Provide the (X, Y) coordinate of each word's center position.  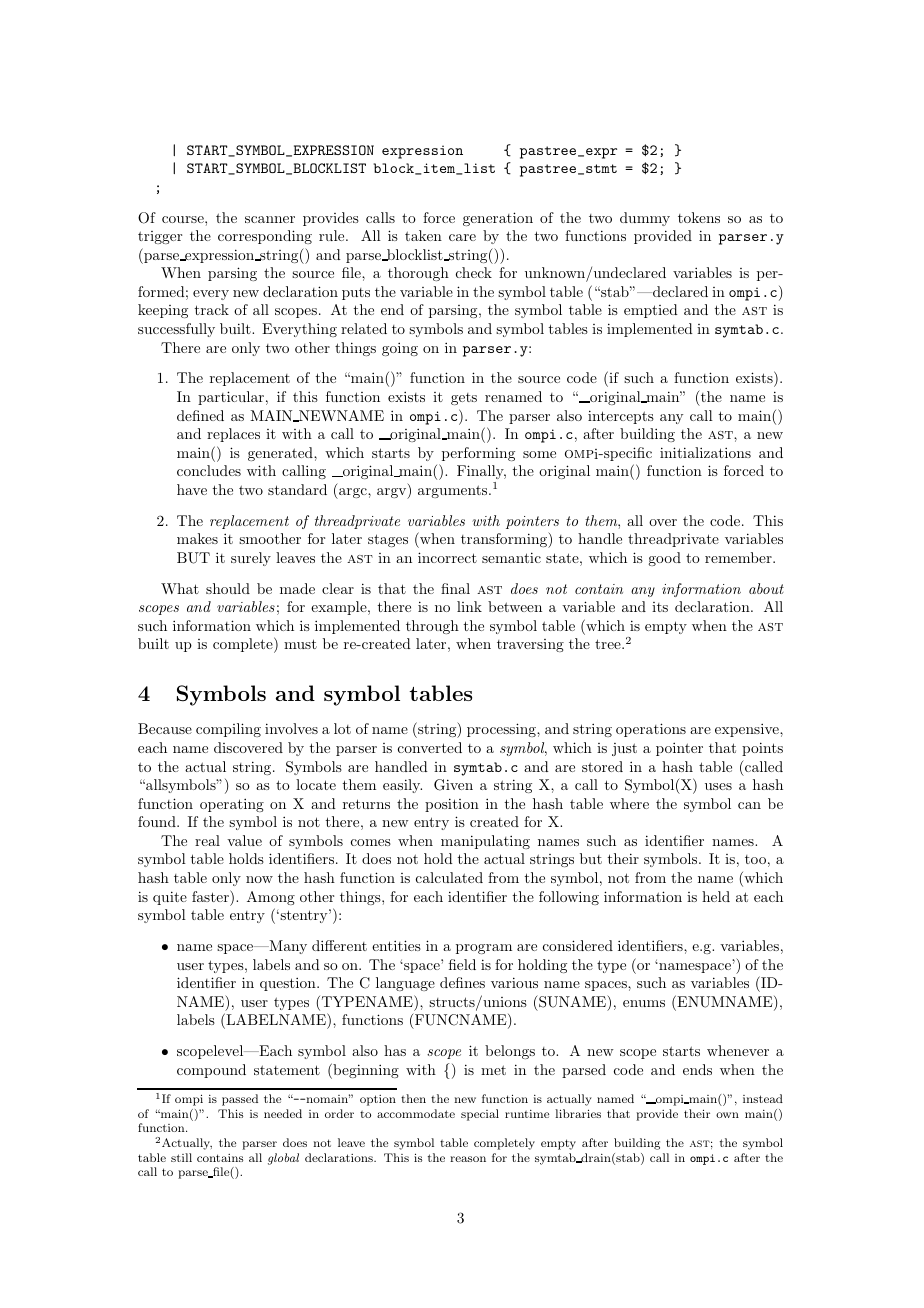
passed (240, 1100)
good (664, 559)
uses (718, 786)
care (462, 237)
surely (251, 559)
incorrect (447, 557)
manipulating (485, 842)
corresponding (265, 237)
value (244, 840)
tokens (699, 217)
